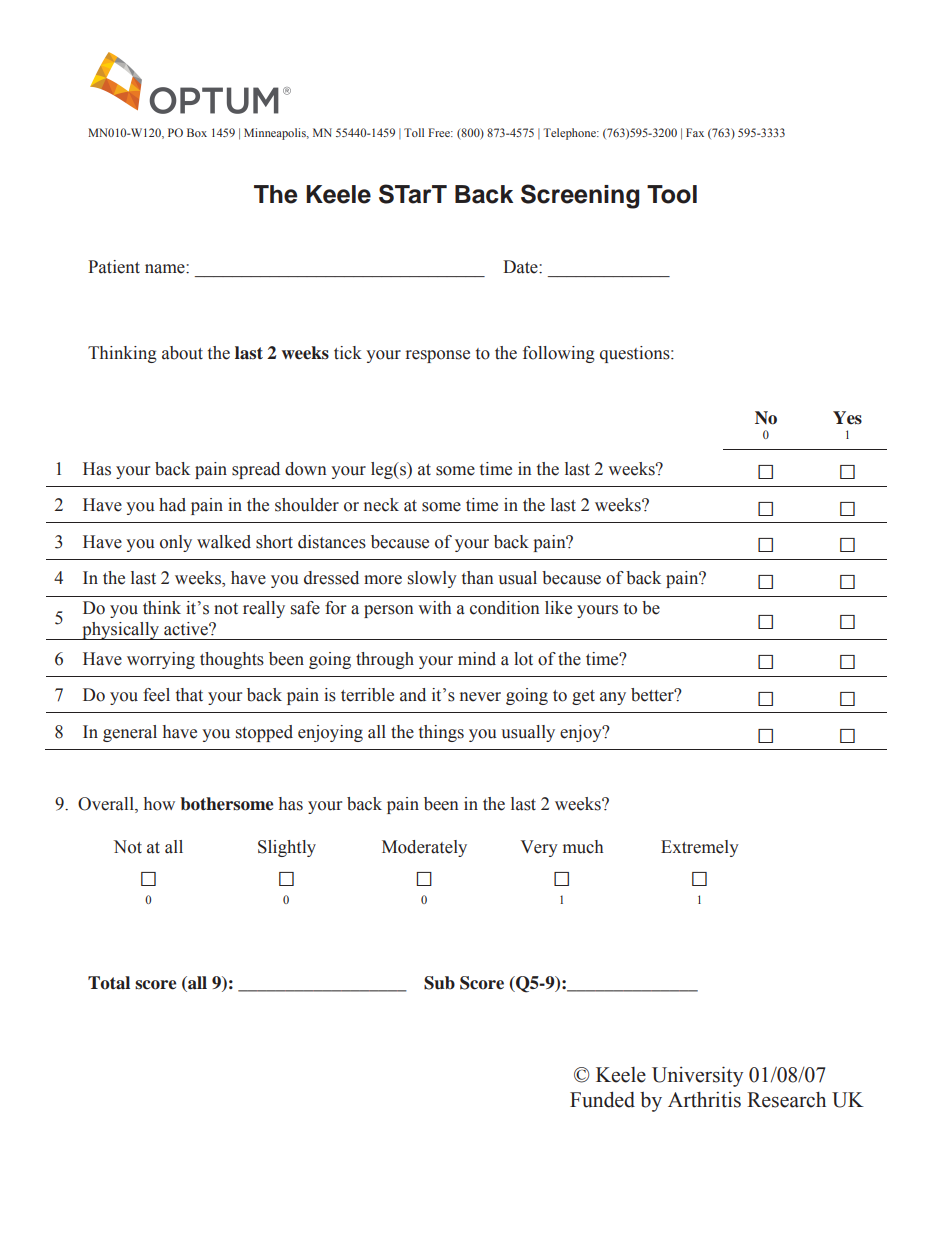  What do you see at coordinates (414, 132) in the screenshot?
I see `Toll` at bounding box center [414, 132].
